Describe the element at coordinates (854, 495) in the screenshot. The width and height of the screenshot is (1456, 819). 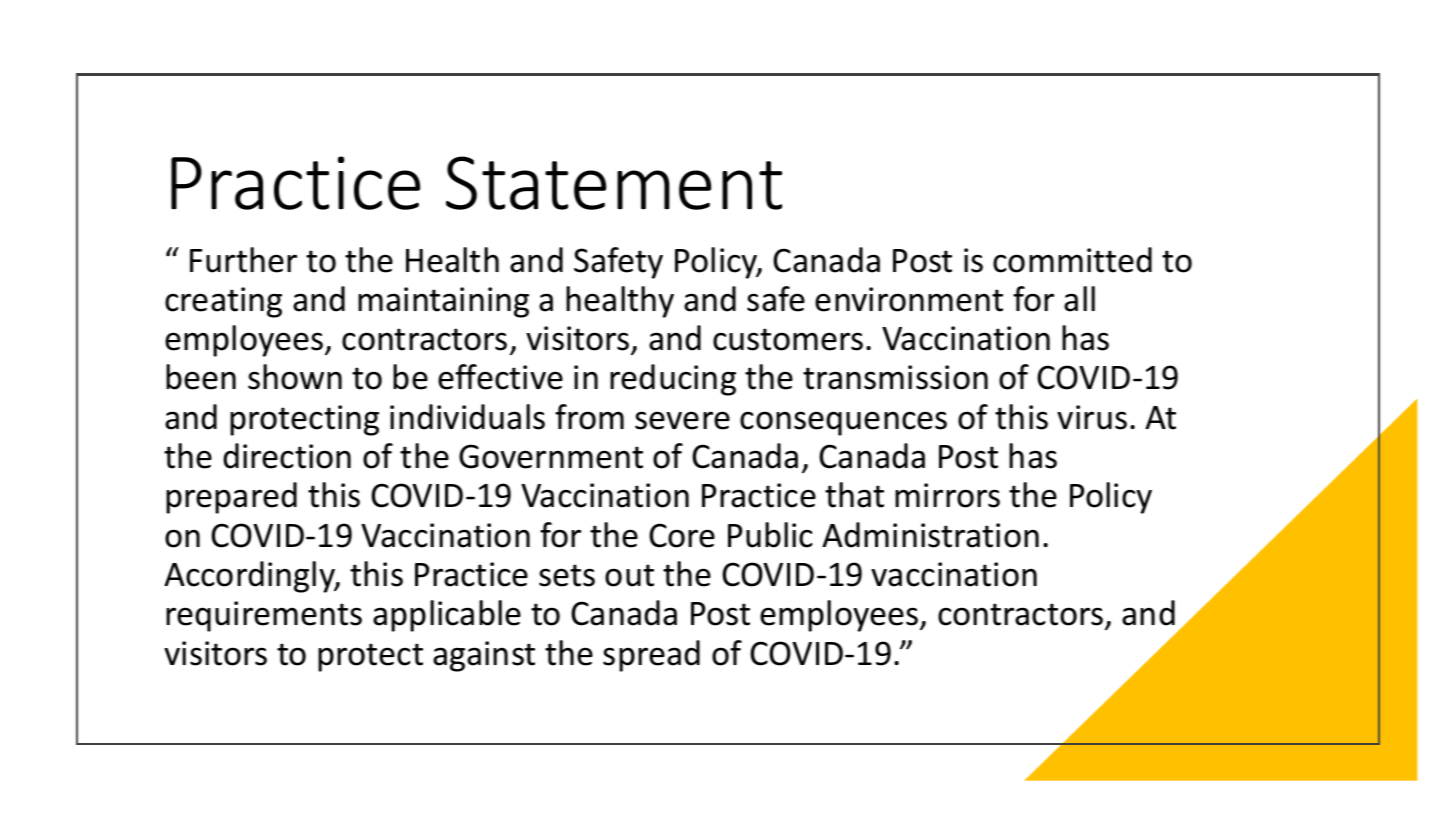
I see `that` at that location.
